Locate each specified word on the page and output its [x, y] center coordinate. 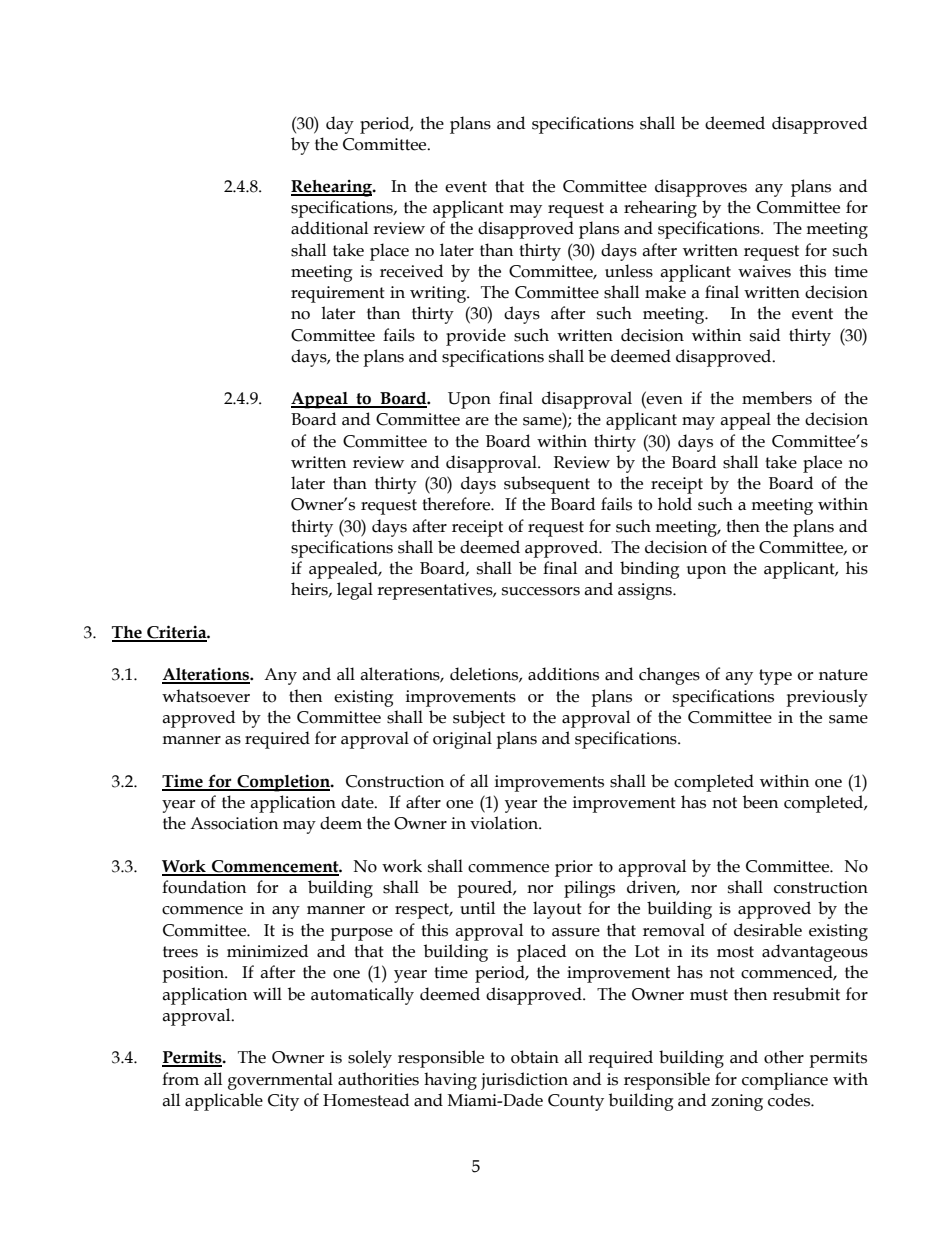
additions [563, 674]
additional [329, 228]
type [775, 677]
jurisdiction [524, 1081]
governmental [280, 1081]
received [411, 271]
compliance [785, 1081]
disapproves [701, 188]
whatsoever [206, 696]
